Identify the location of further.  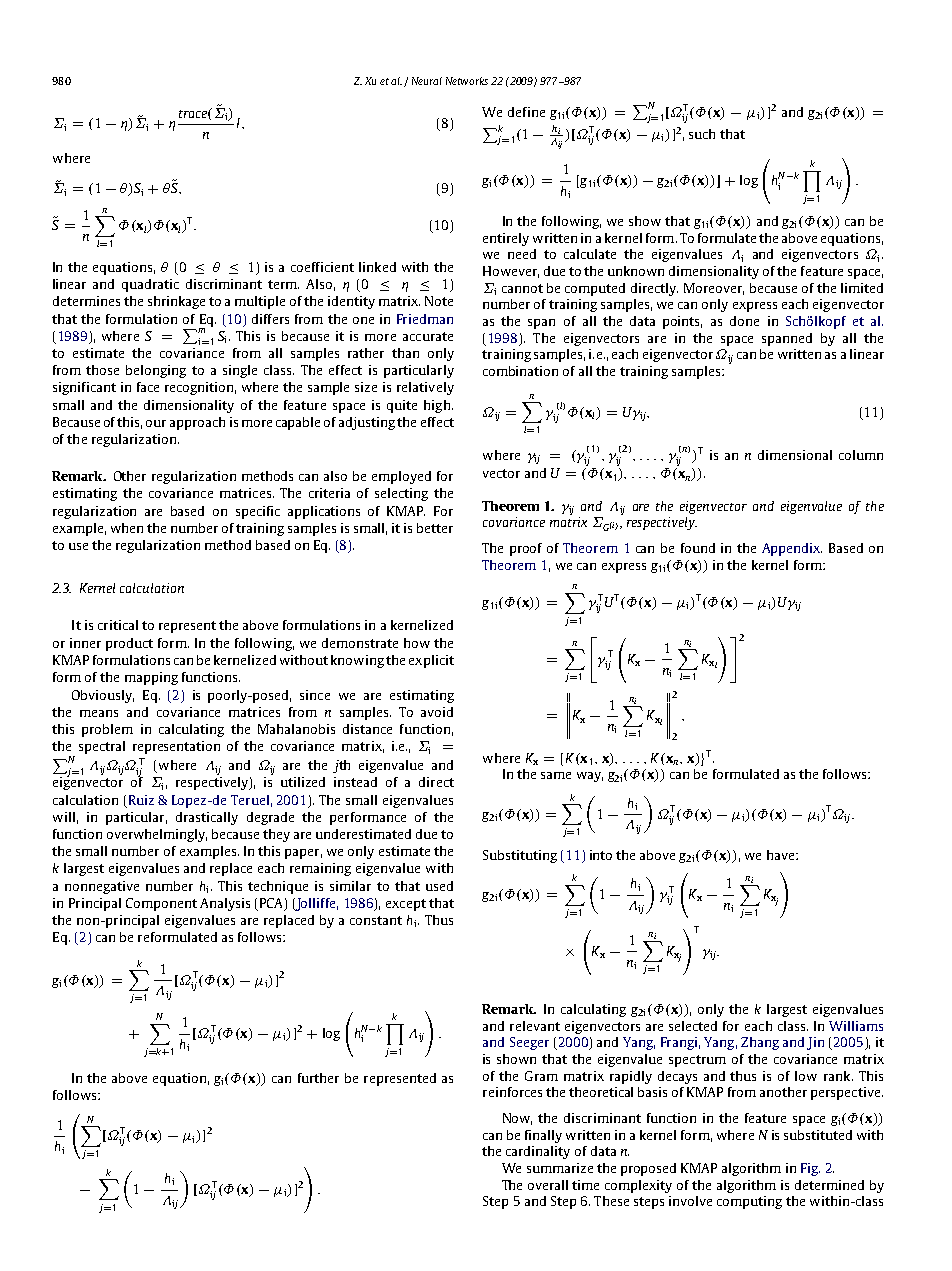
(318, 1078).
